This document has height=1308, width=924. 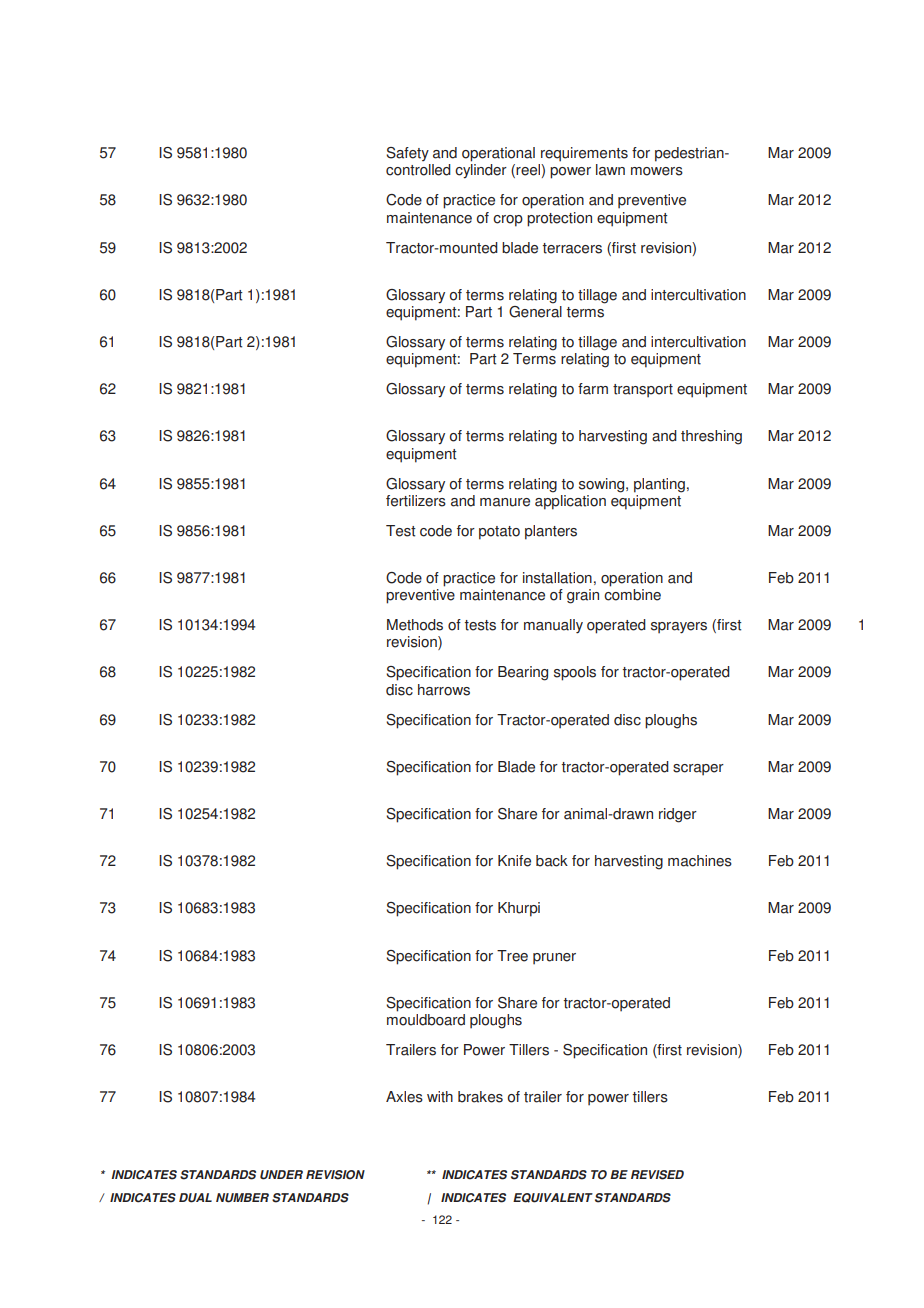 What do you see at coordinates (281, 1175) in the document?
I see `UNDER` at bounding box center [281, 1175].
